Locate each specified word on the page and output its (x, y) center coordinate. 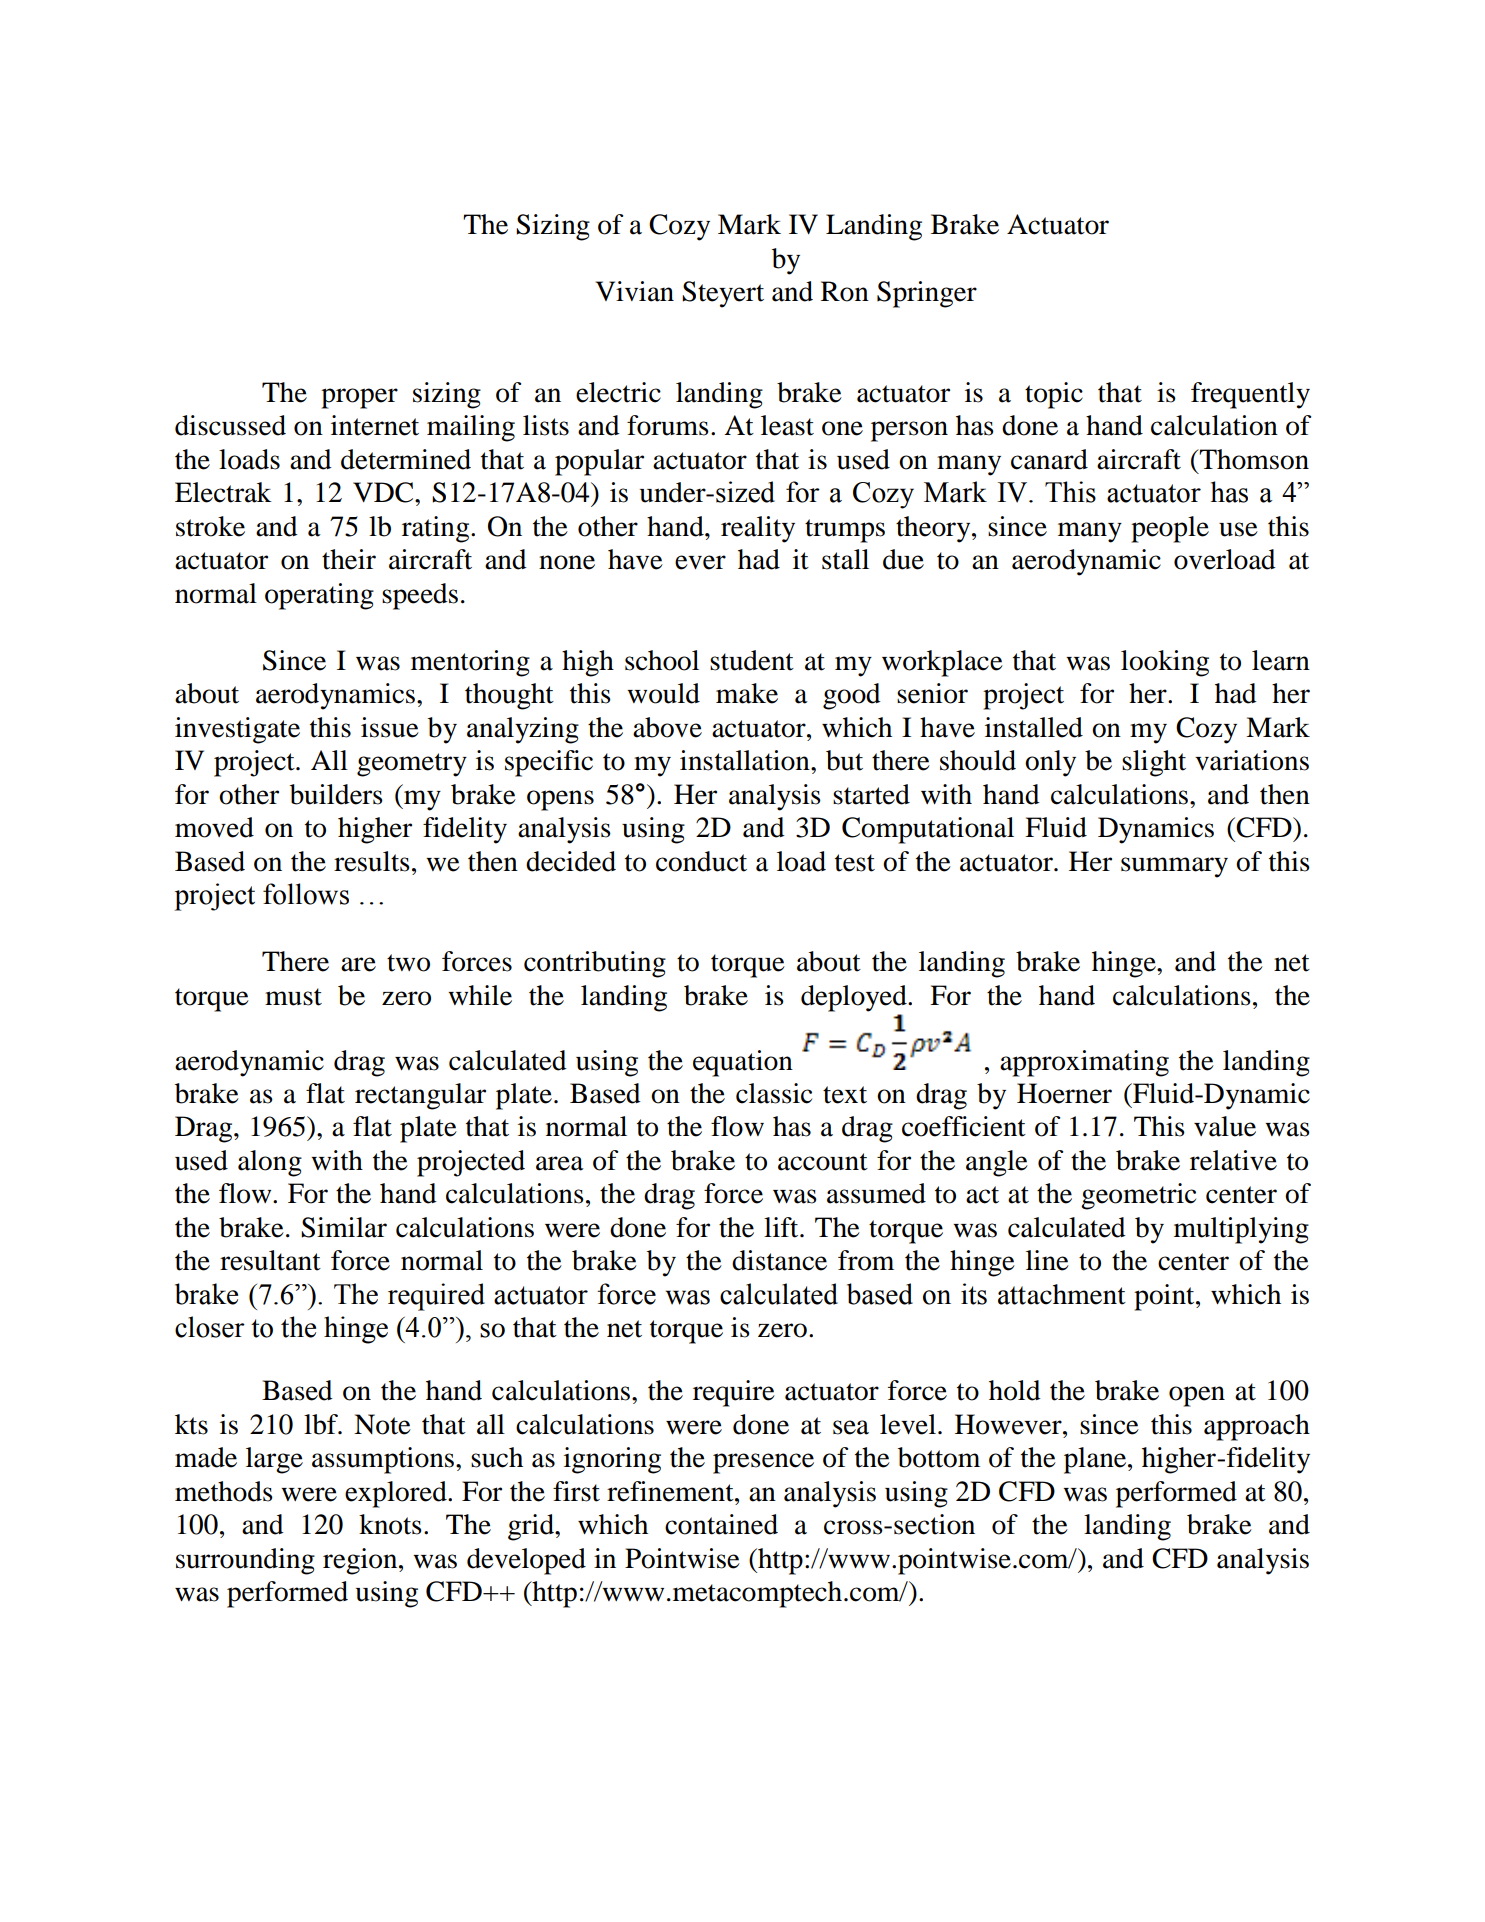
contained (721, 1524)
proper (359, 398)
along (270, 1163)
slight (1154, 763)
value (1225, 1126)
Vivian (634, 291)
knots (390, 1524)
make (747, 693)
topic (1054, 395)
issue (390, 727)
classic (774, 1093)
